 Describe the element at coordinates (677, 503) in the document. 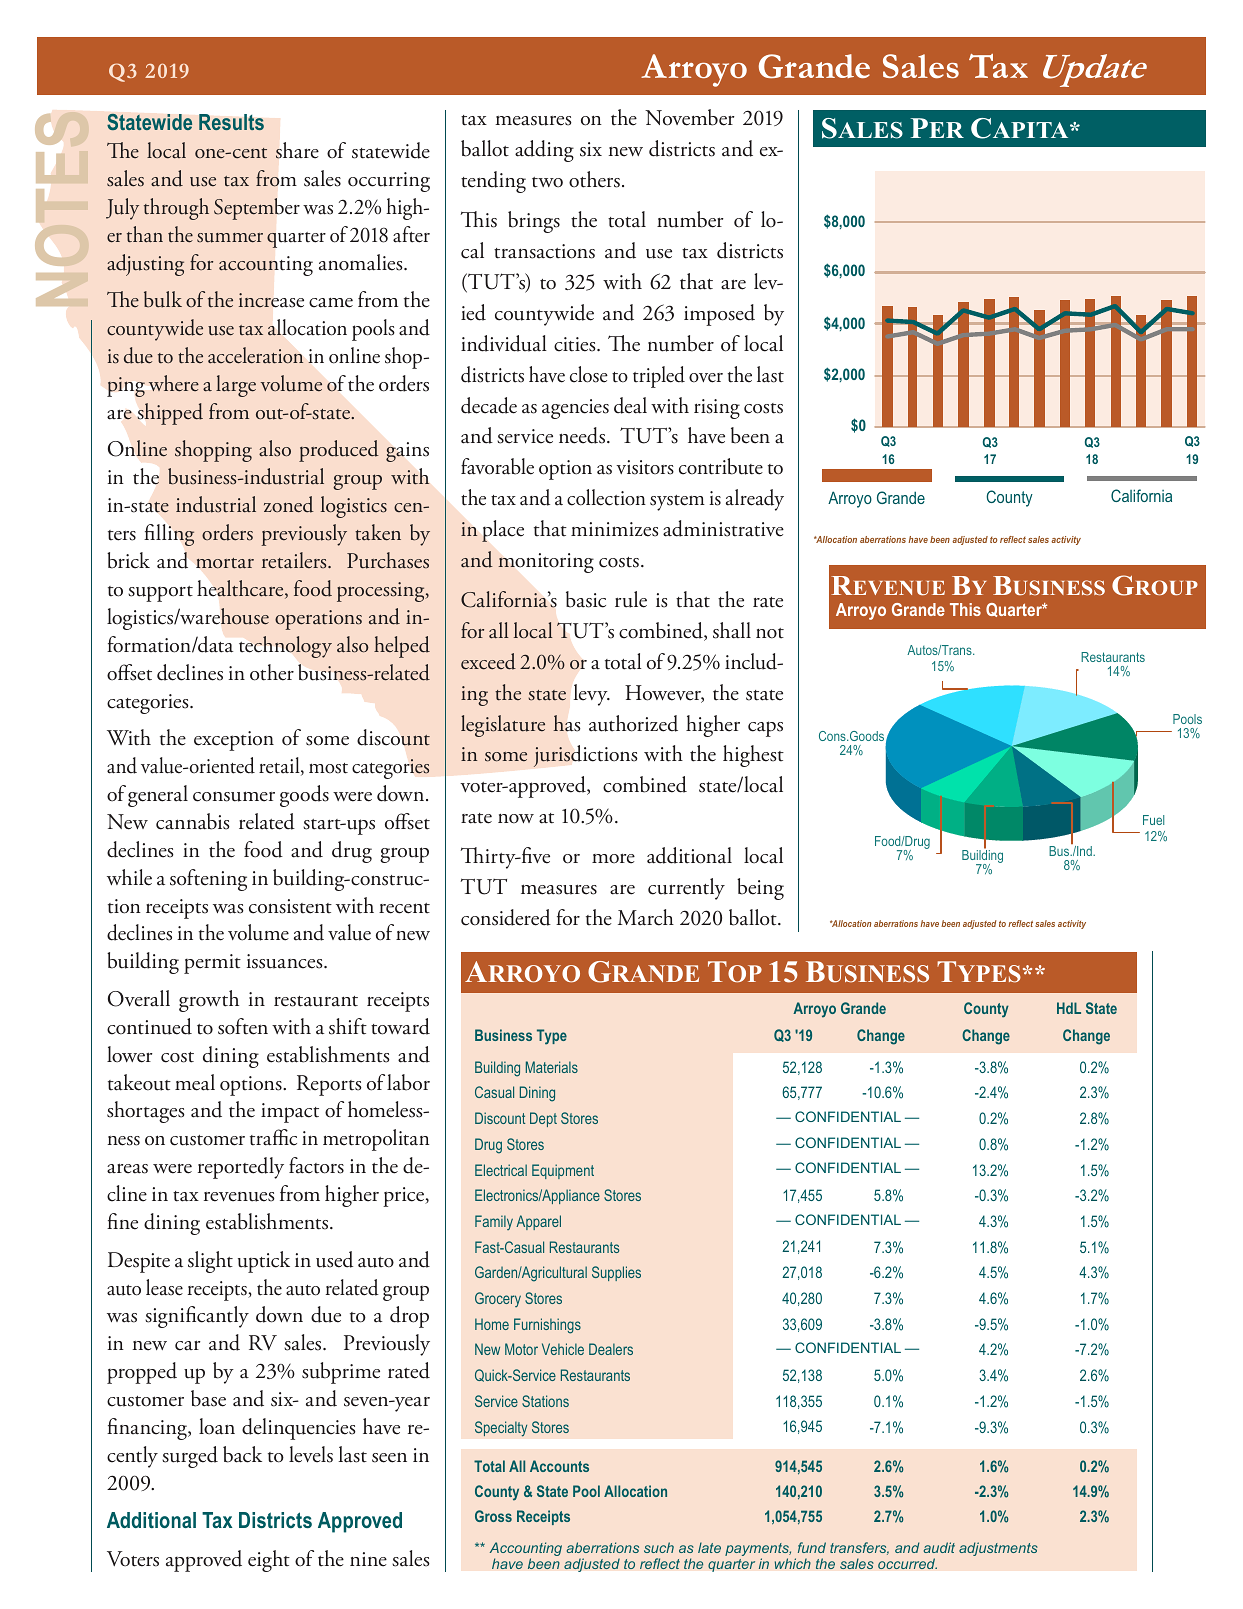

I see `system` at that location.
